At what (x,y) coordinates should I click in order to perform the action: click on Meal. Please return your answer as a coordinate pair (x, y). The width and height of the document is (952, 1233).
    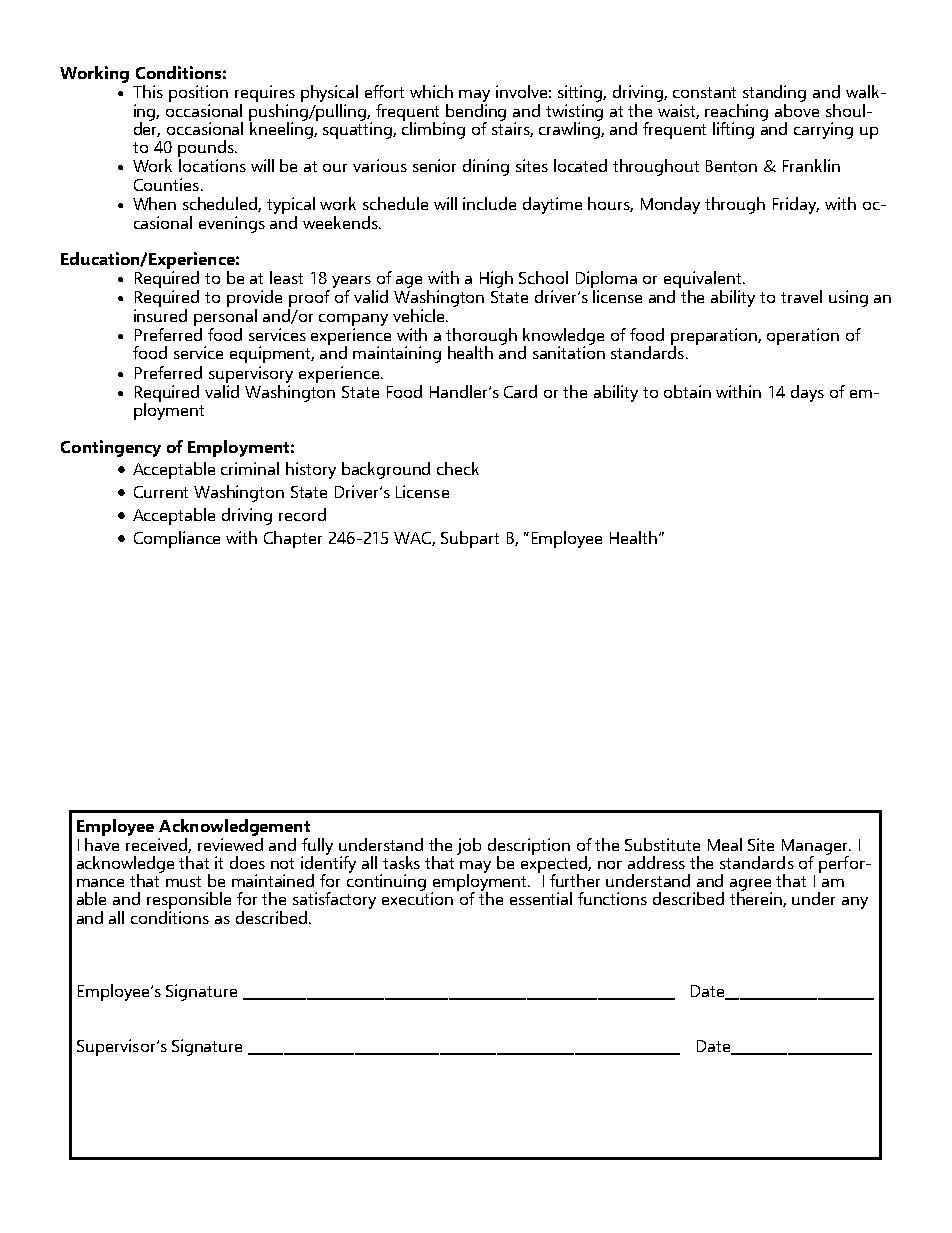
    Looking at the image, I should click on (725, 844).
